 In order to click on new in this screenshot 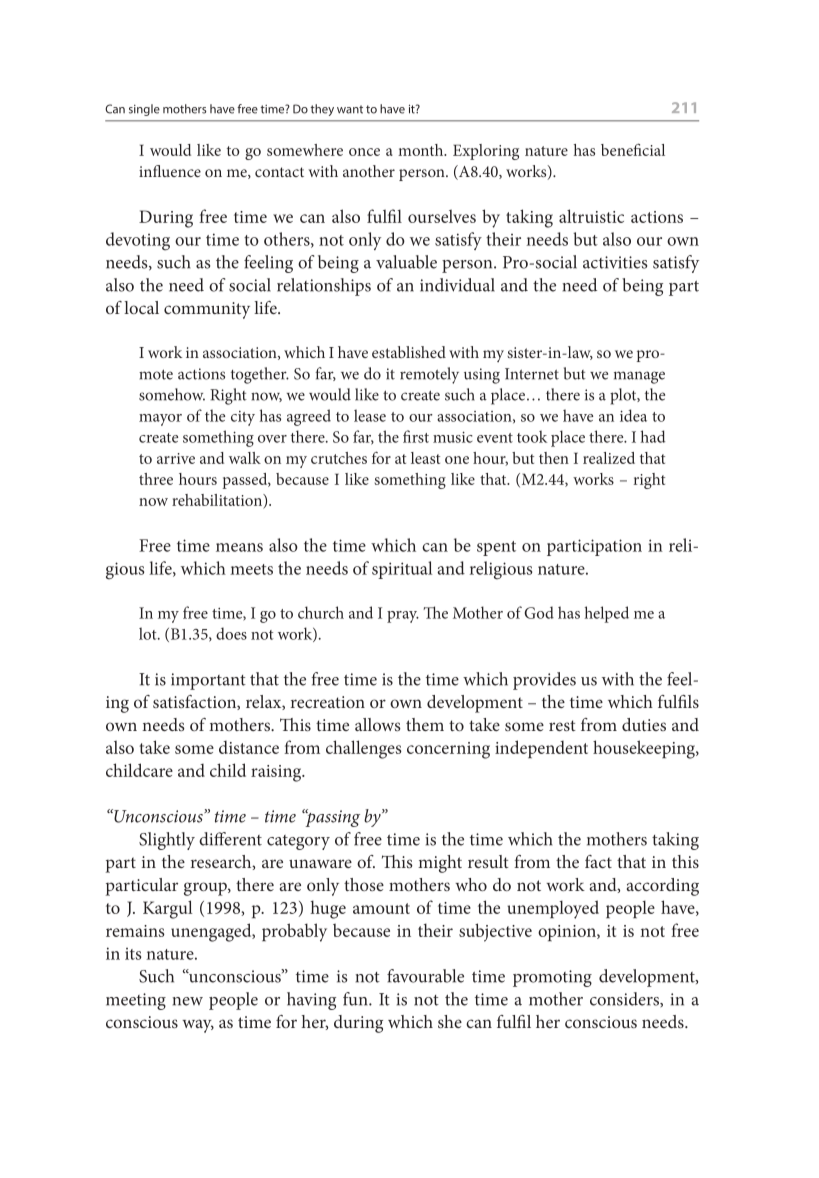, I will do `click(188, 1001)`.
